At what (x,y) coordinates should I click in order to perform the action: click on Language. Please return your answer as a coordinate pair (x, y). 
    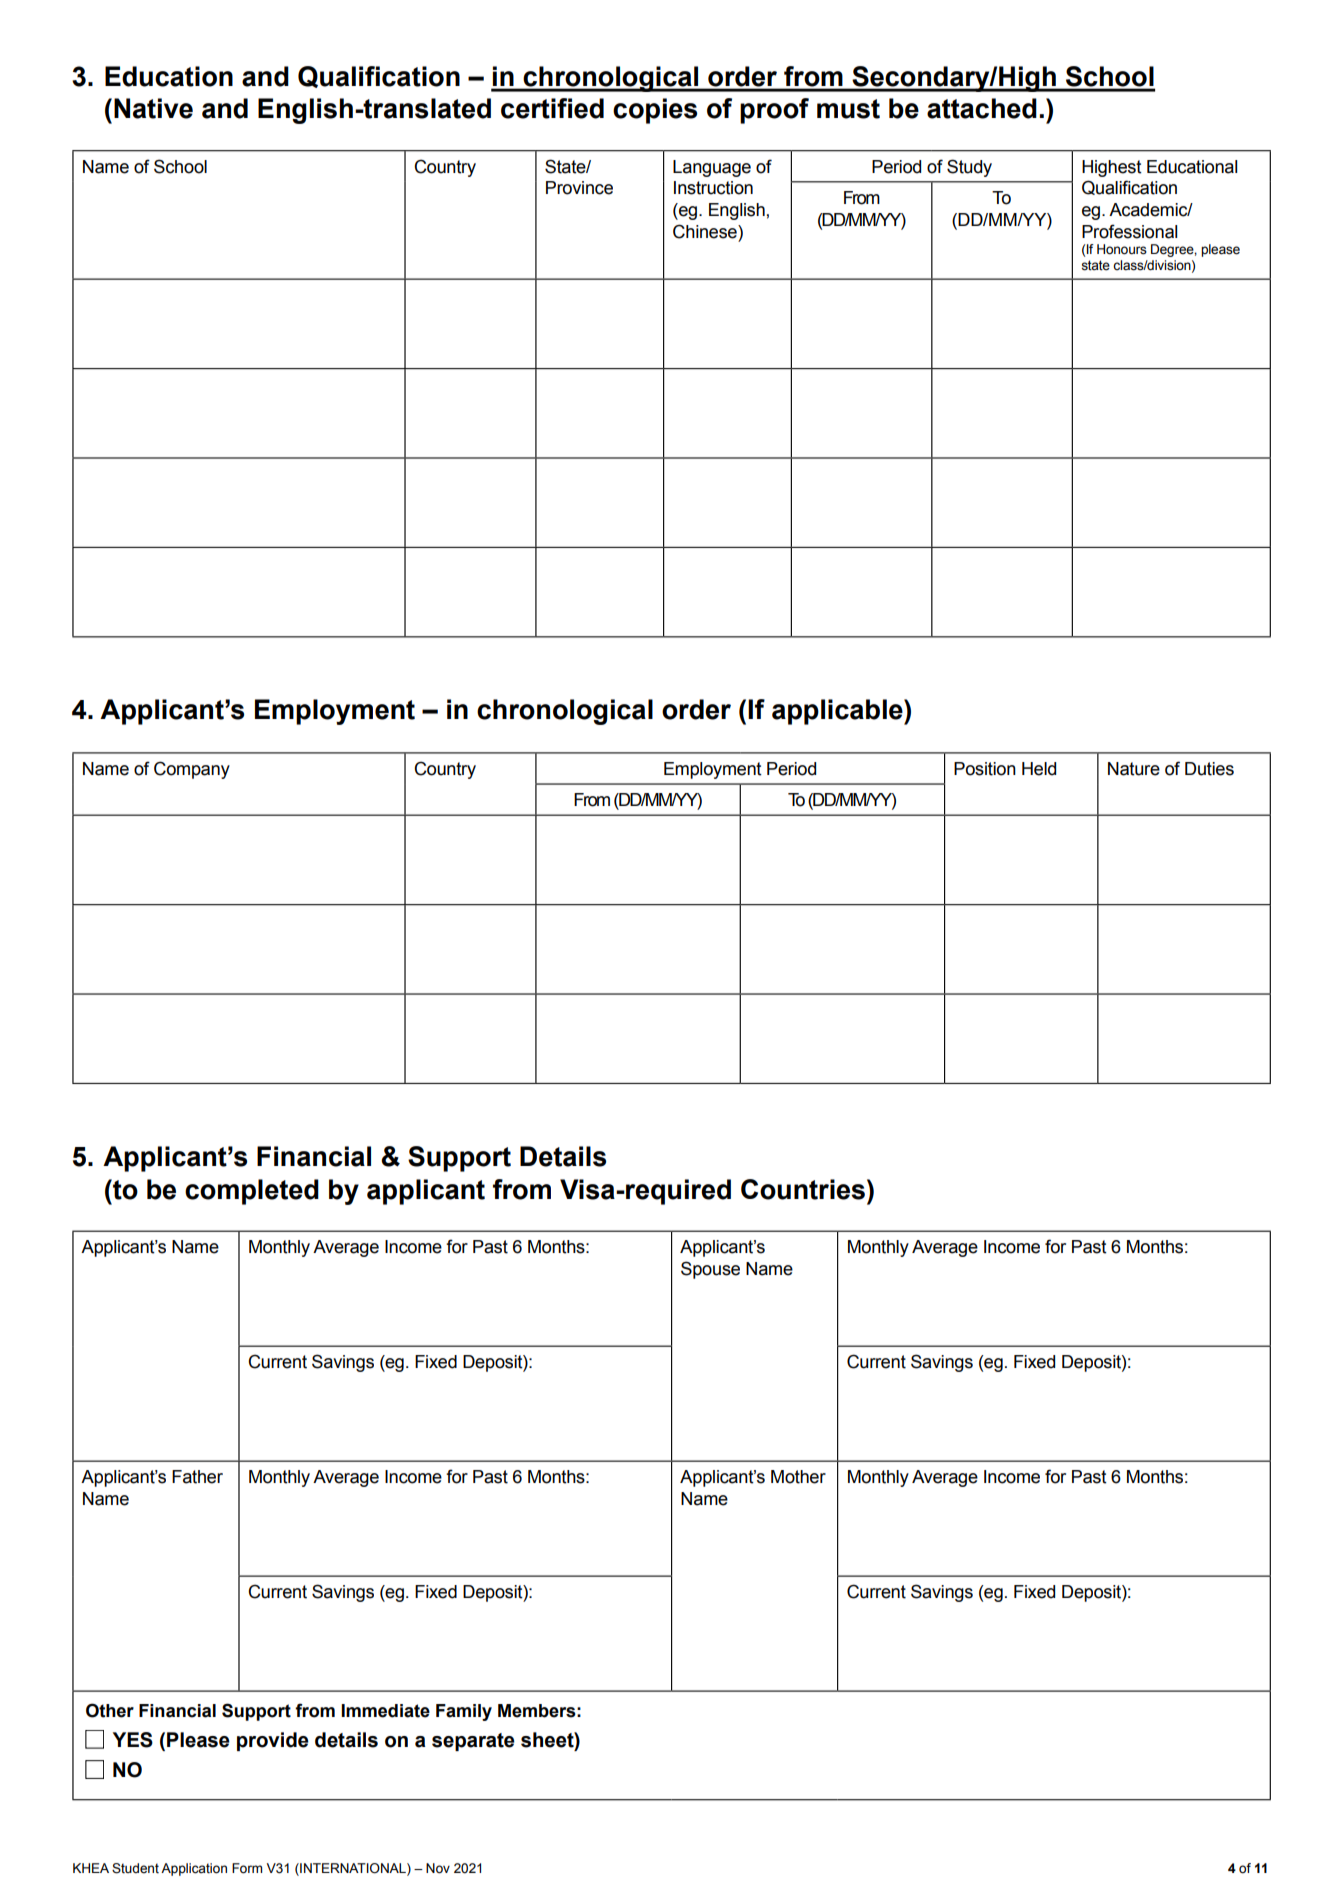
    Looking at the image, I should click on (712, 168).
